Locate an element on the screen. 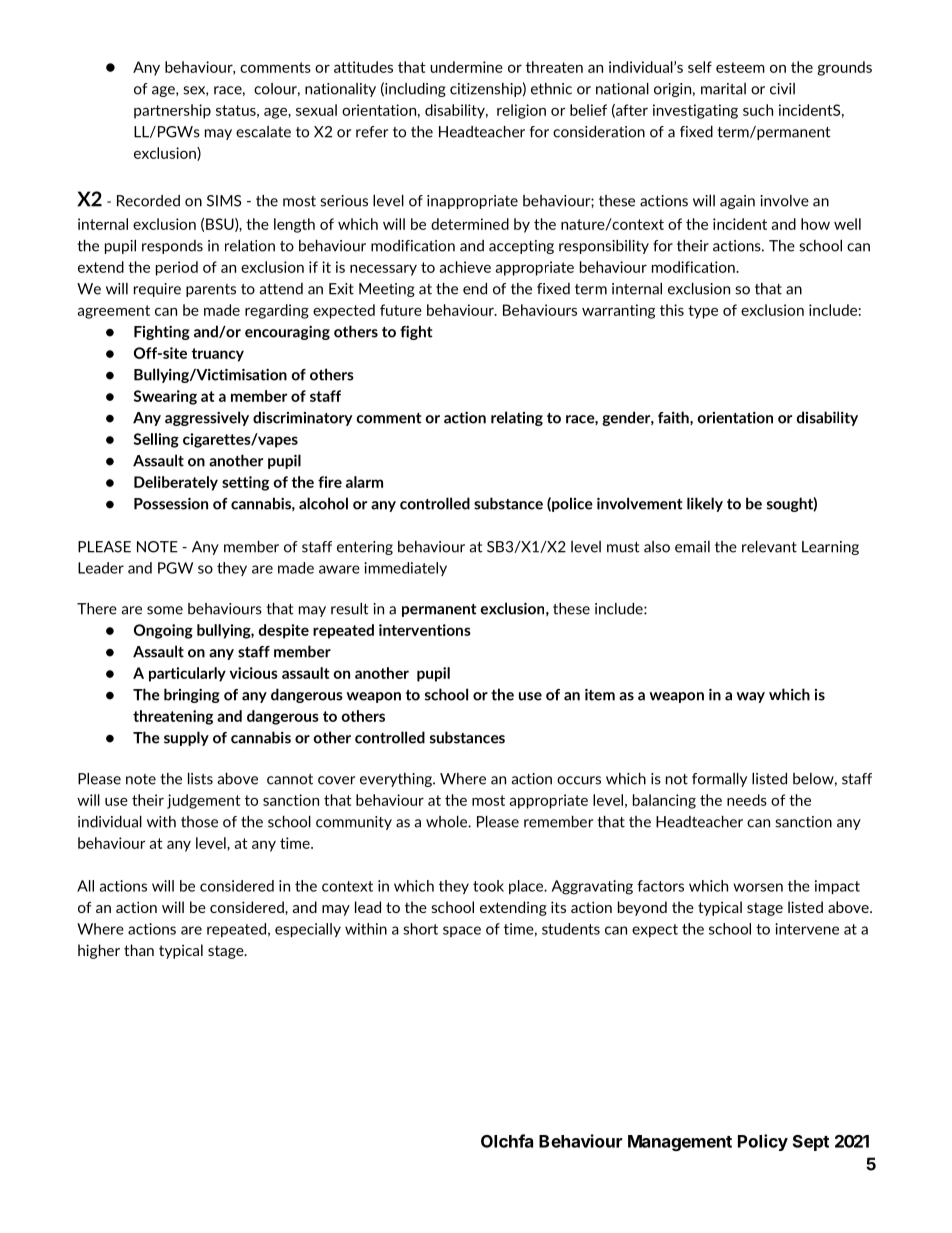 Image resolution: width=952 pixels, height=1233 pixels. Selling is located at coordinates (156, 440).
